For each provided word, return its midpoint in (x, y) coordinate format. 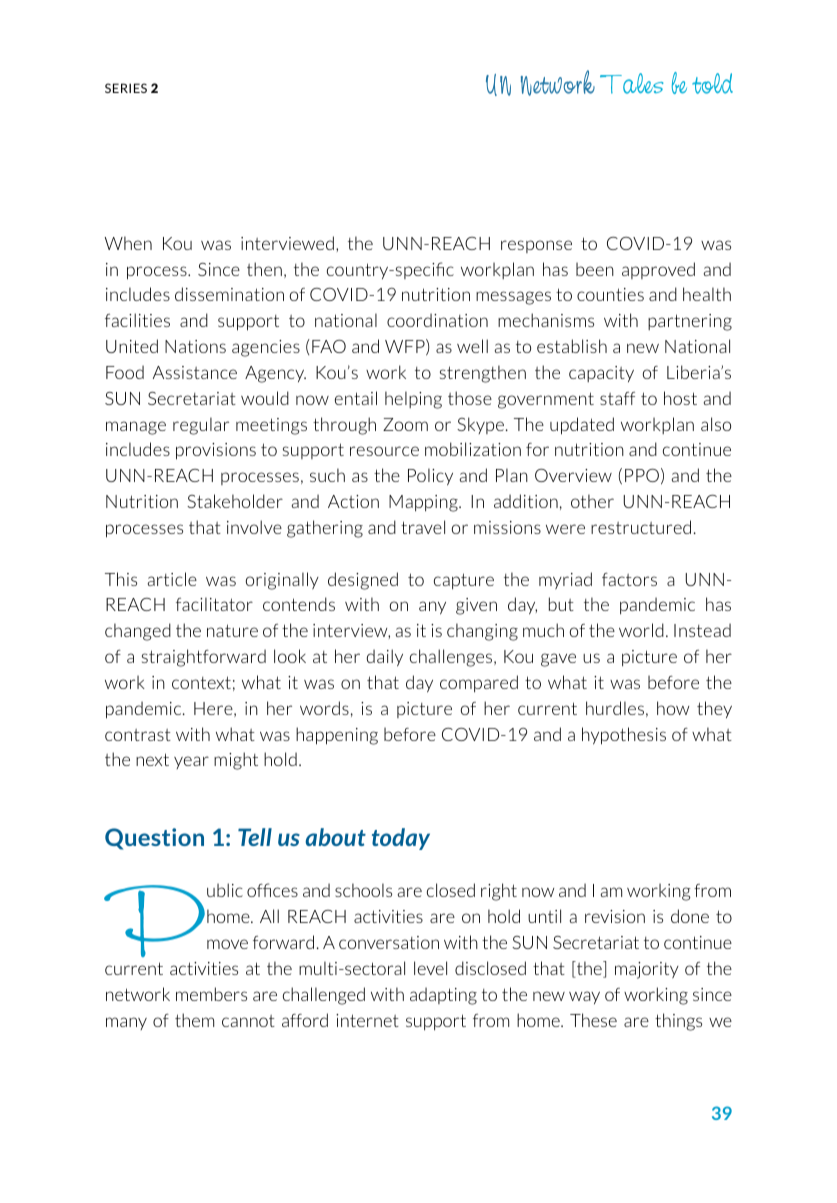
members (211, 994)
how (673, 708)
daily (385, 658)
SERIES (126, 88)
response (536, 246)
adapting (443, 996)
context (201, 682)
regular (201, 426)
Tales (632, 83)
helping (413, 400)
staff (617, 398)
